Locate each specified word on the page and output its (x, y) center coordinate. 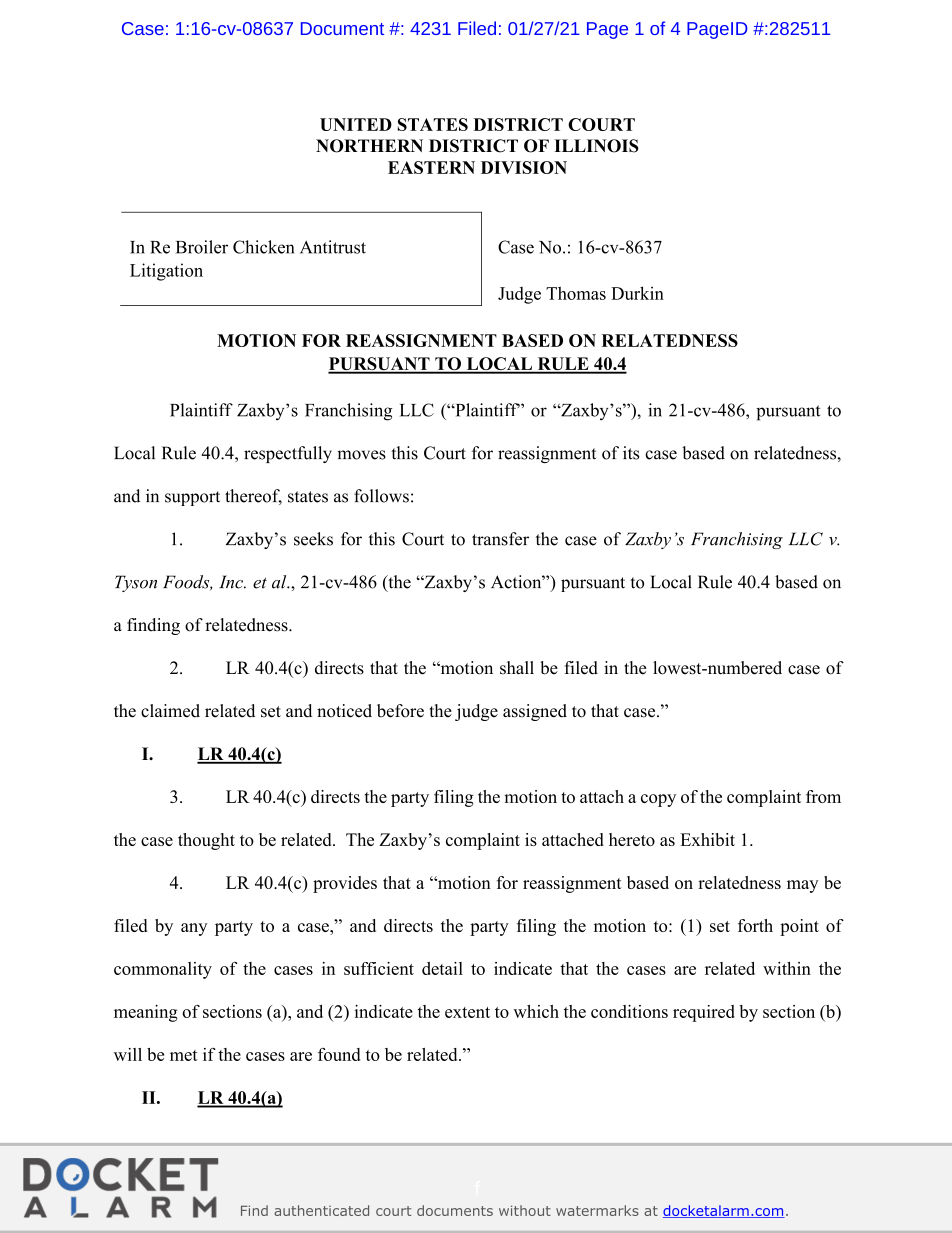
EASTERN (431, 167)
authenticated (321, 1210)
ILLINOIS (596, 146)
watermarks (597, 1210)
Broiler (202, 247)
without (525, 1210)
